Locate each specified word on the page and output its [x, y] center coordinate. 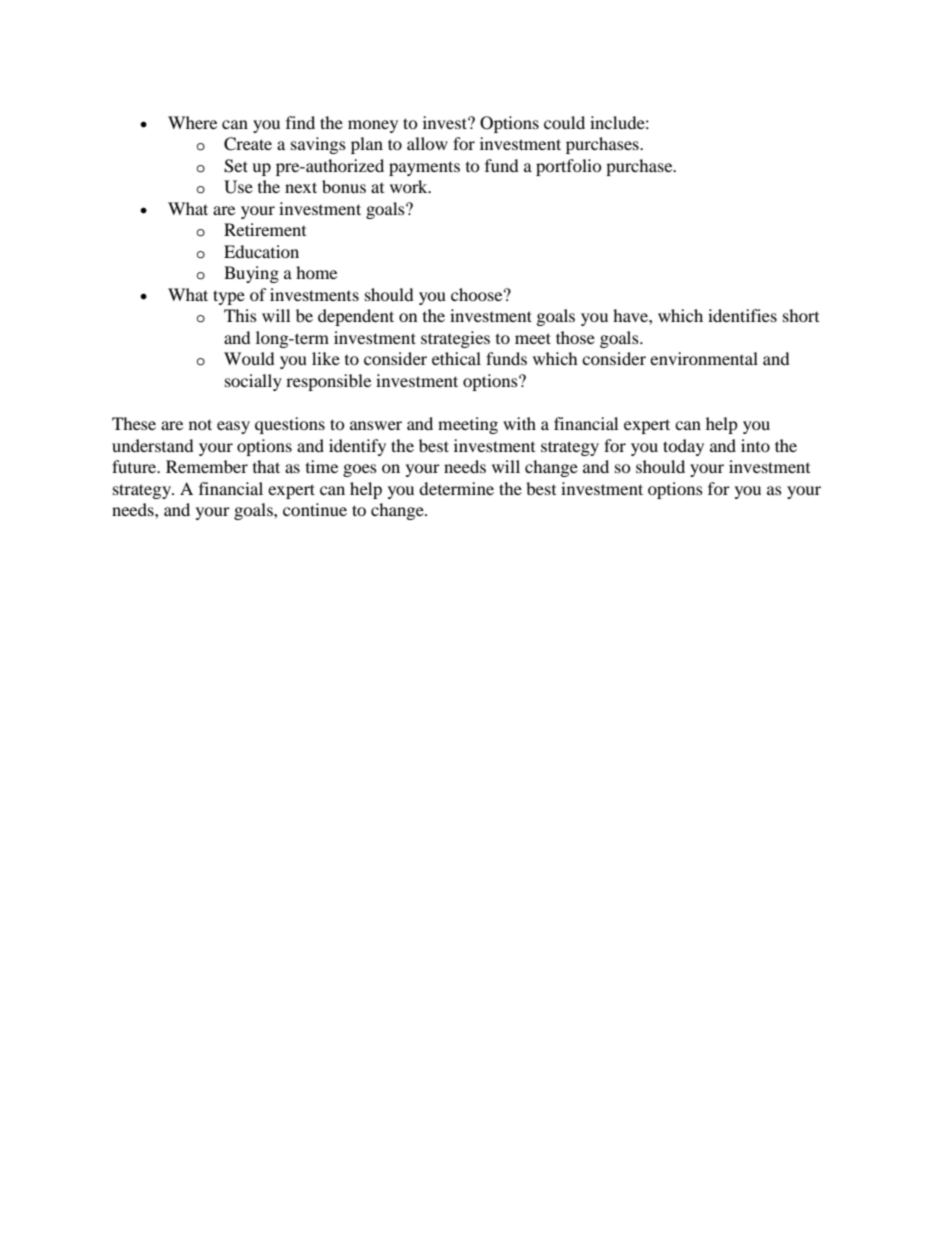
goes [360, 470]
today [683, 447]
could [564, 122]
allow [427, 143]
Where [192, 122]
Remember [207, 466]
